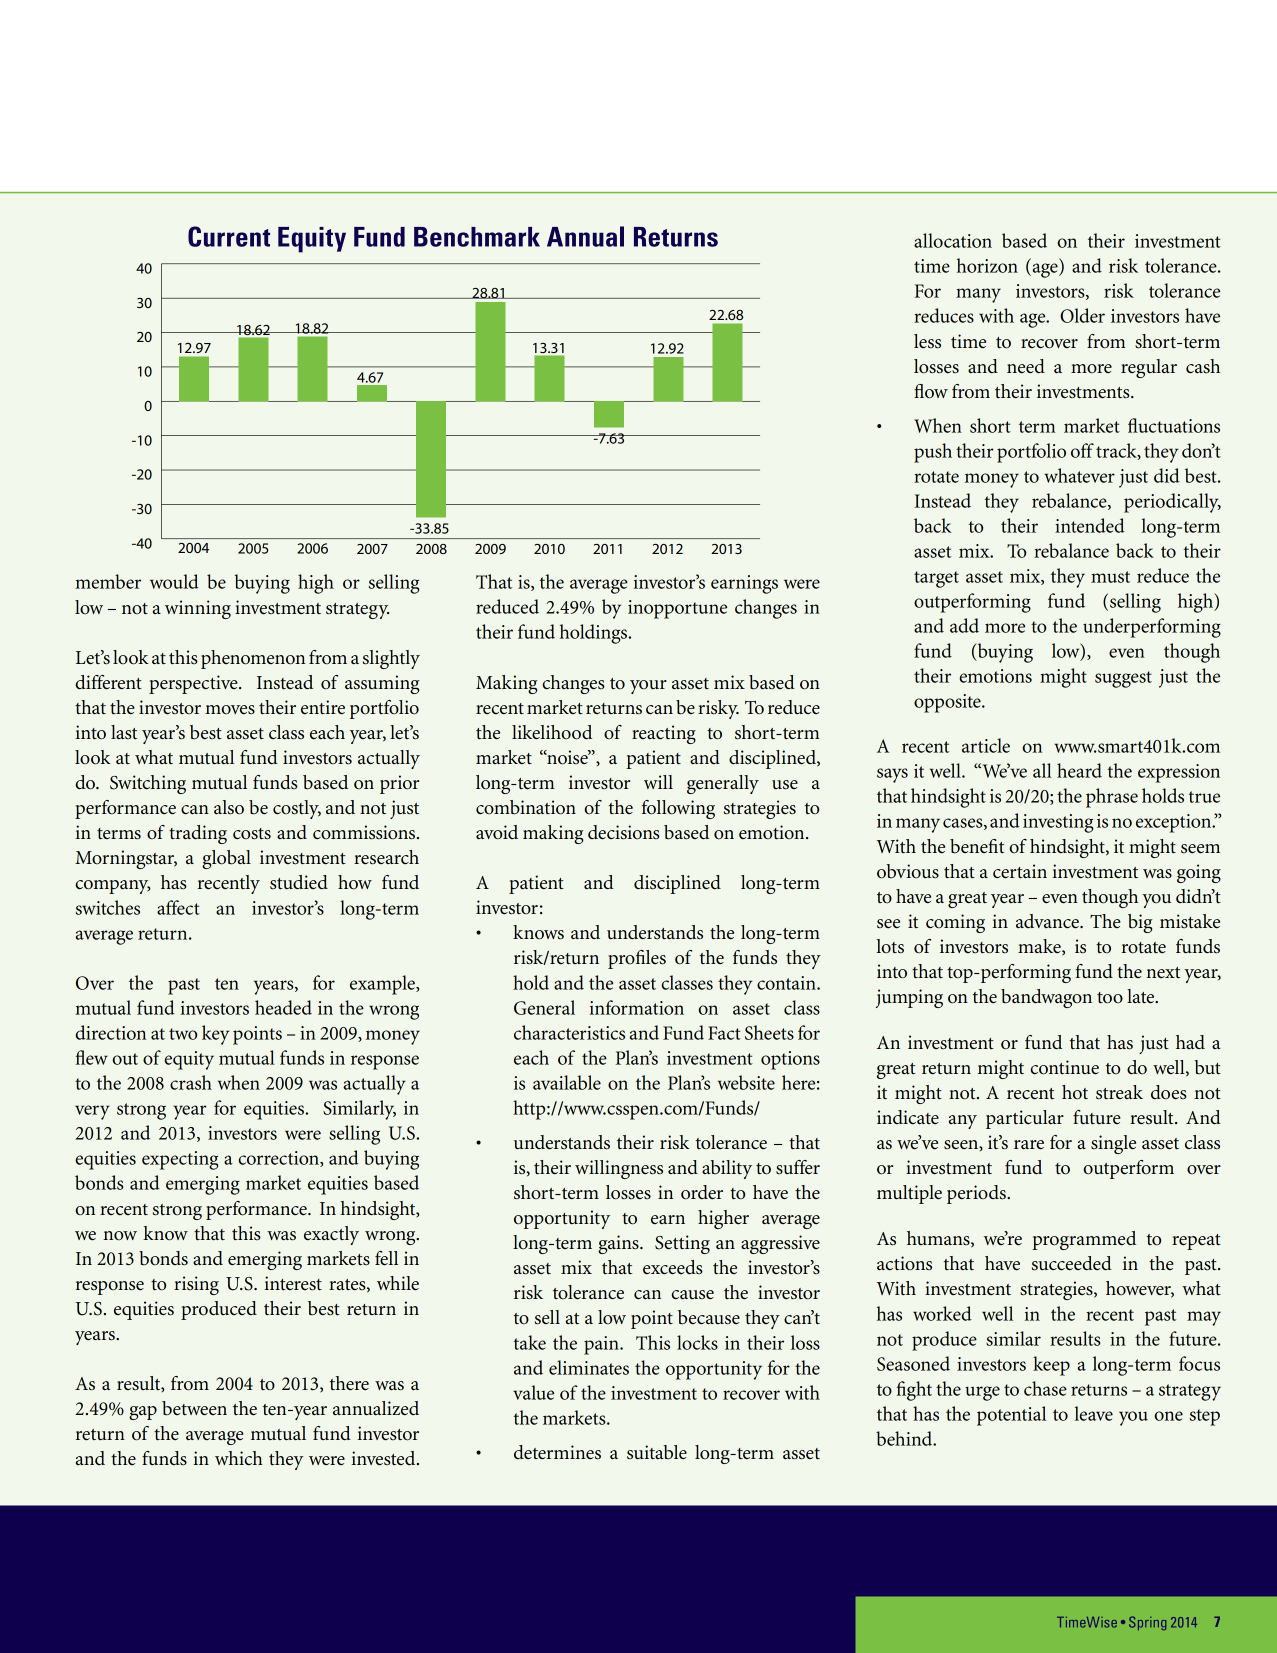  I want to click on Spring, so click(1147, 1623).
